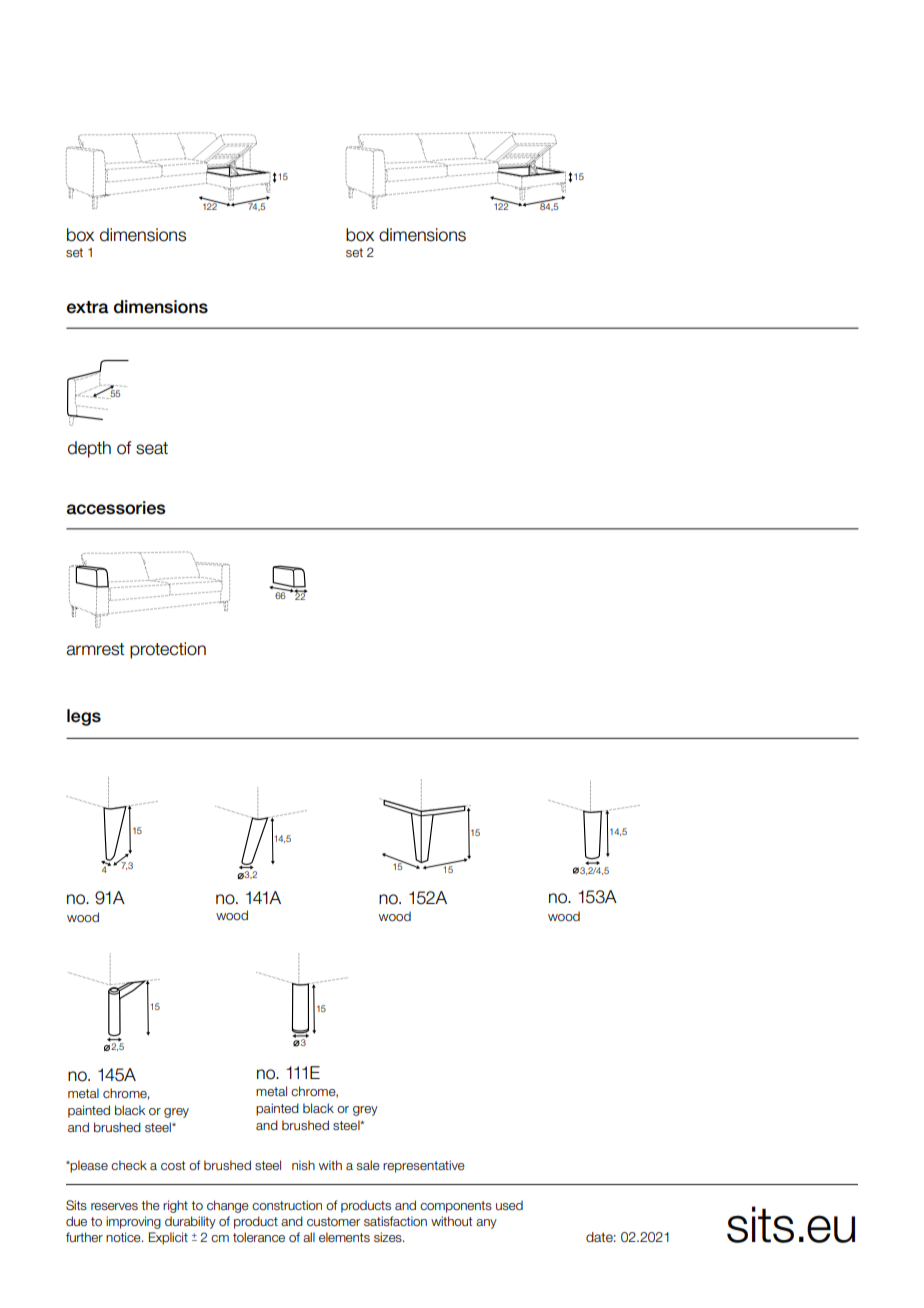 The width and height of the page is (924, 1308). I want to click on check, so click(129, 1165).
